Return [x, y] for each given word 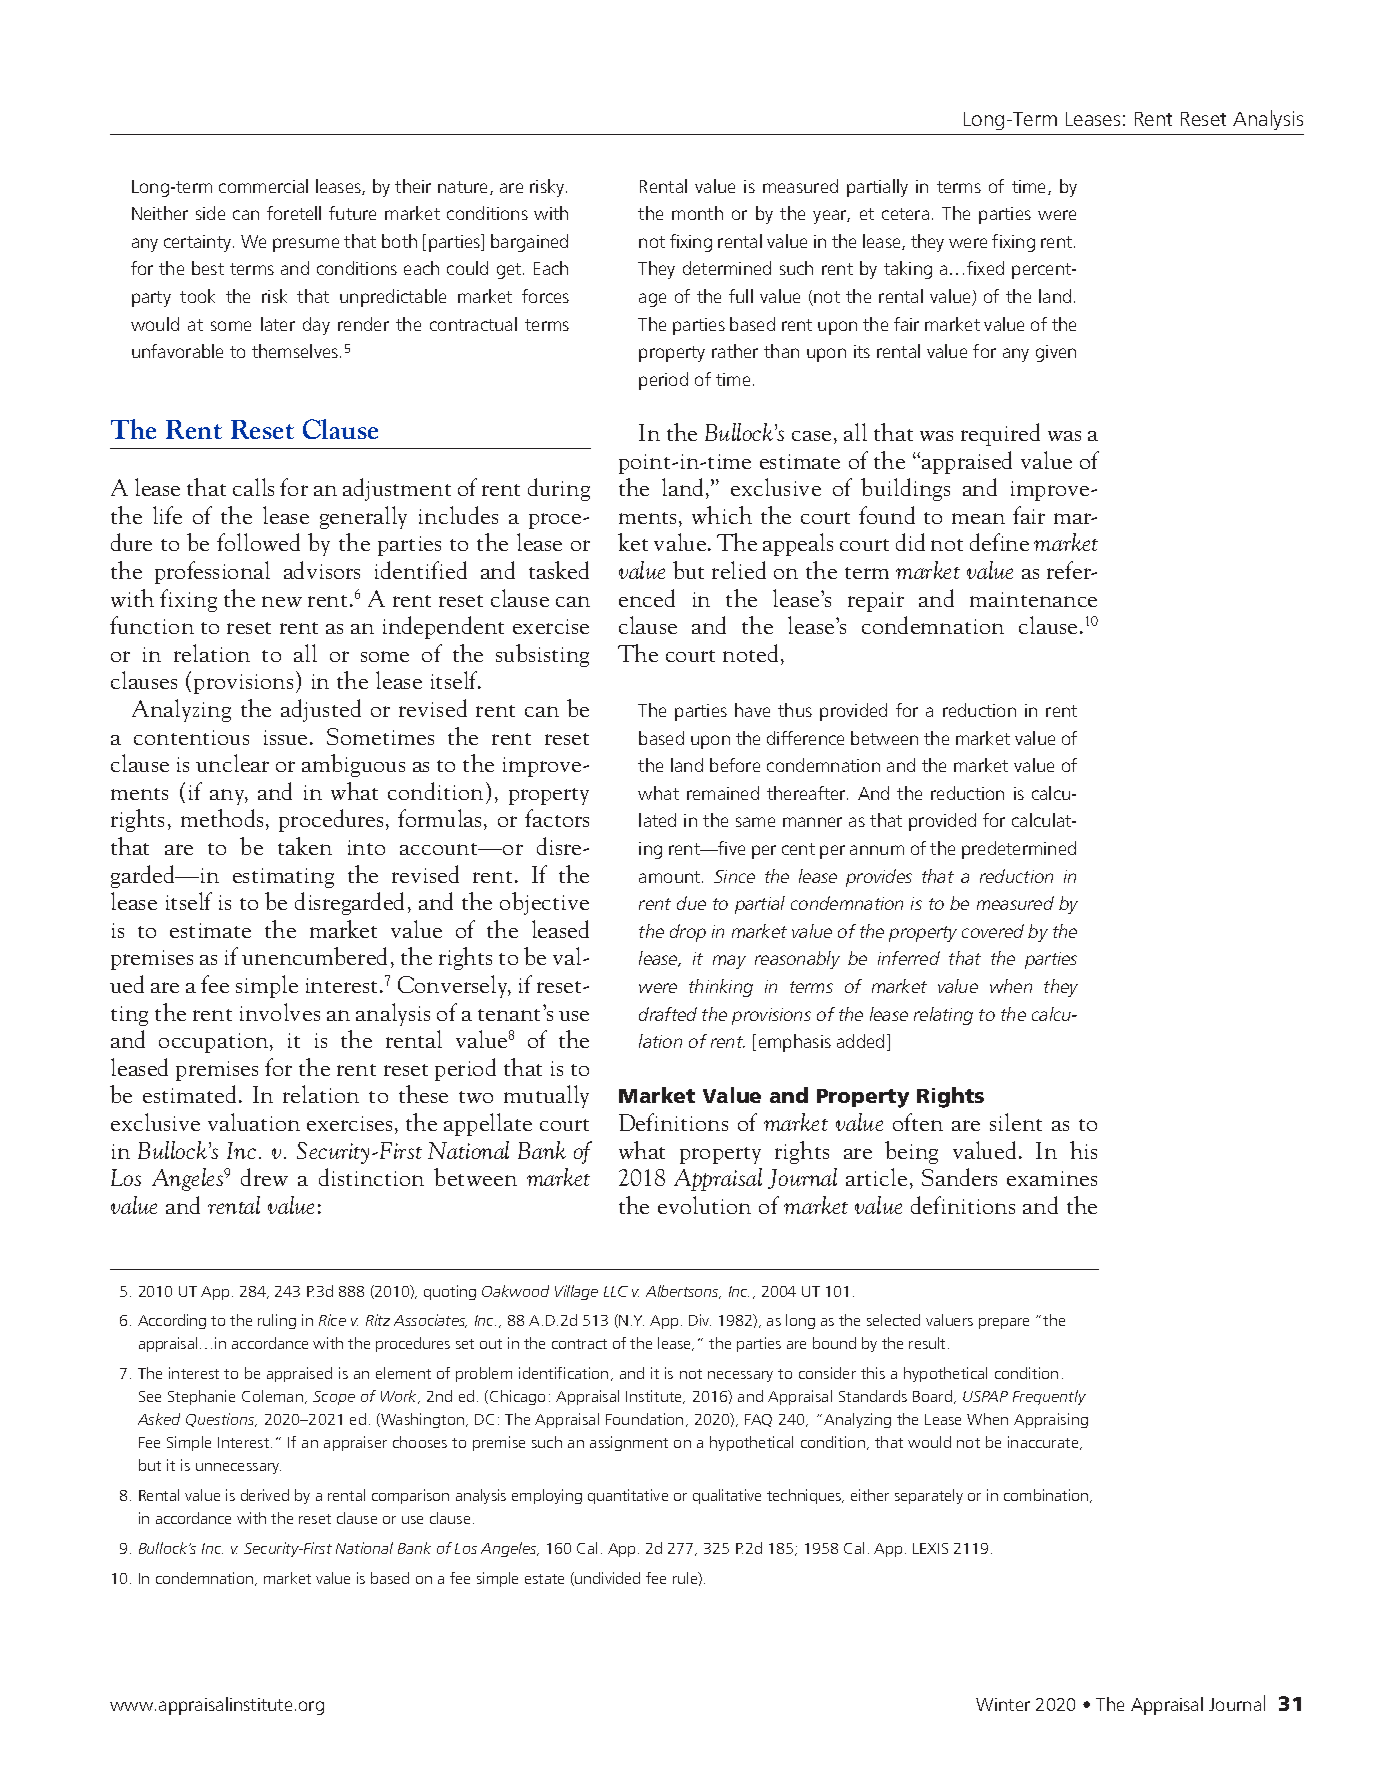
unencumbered [314, 956]
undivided [606, 1579]
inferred [909, 958]
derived [265, 1495]
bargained [529, 243]
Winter [1003, 1704]
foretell [294, 213]
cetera [905, 214]
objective [544, 903]
